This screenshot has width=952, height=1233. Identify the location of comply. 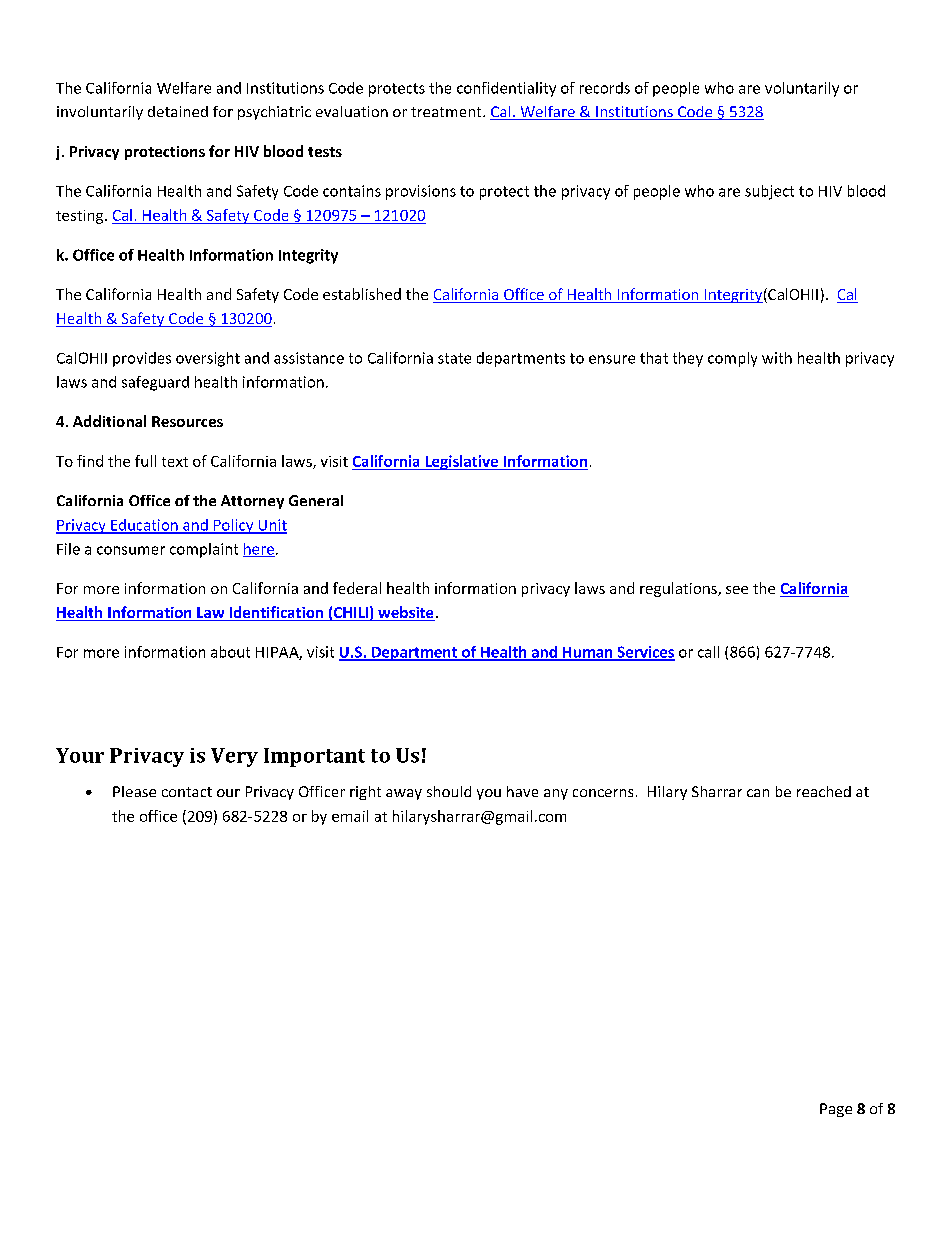
(732, 359).
